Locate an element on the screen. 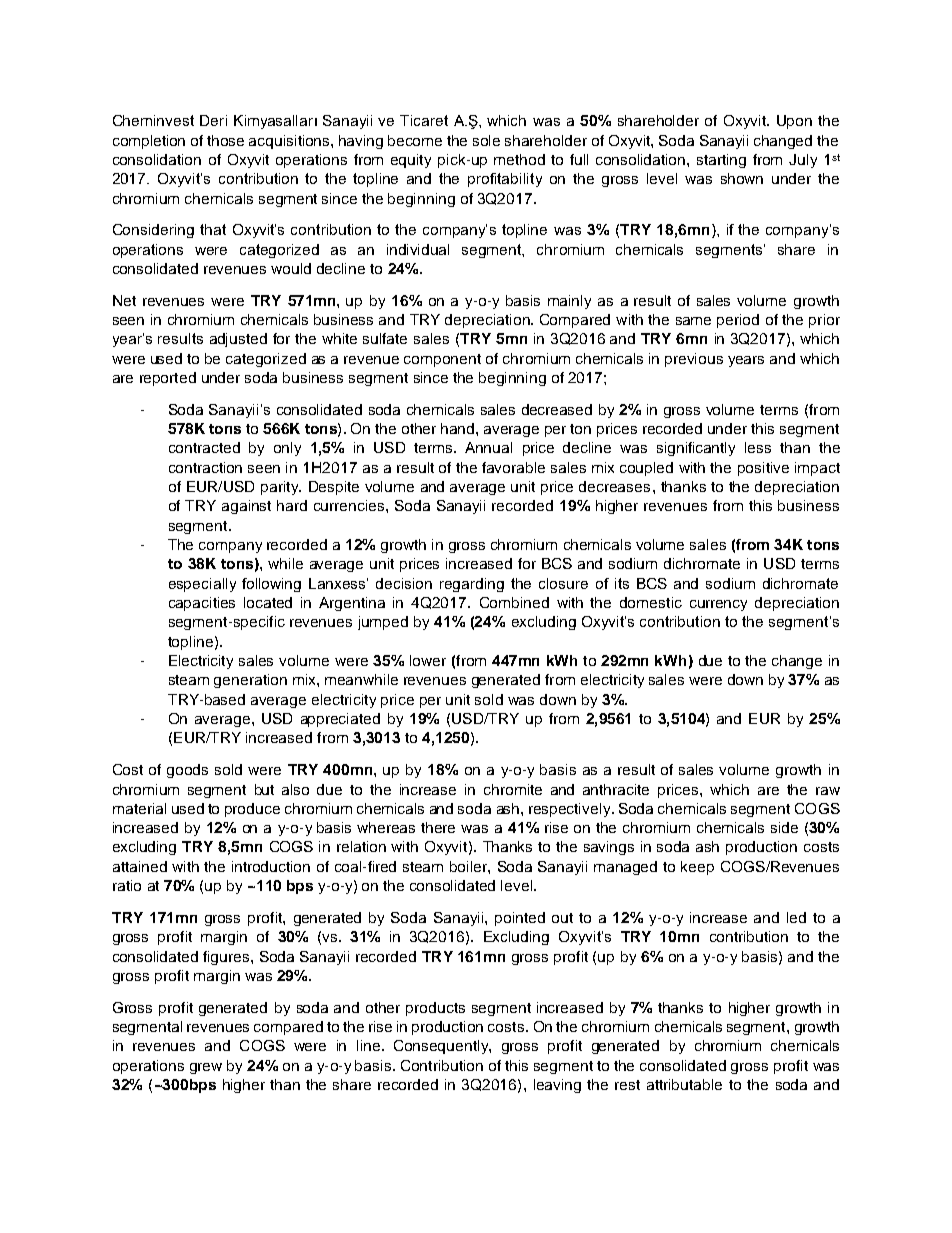 Image resolution: width=952 pixels, height=1233 pixels. currency is located at coordinates (718, 605).
